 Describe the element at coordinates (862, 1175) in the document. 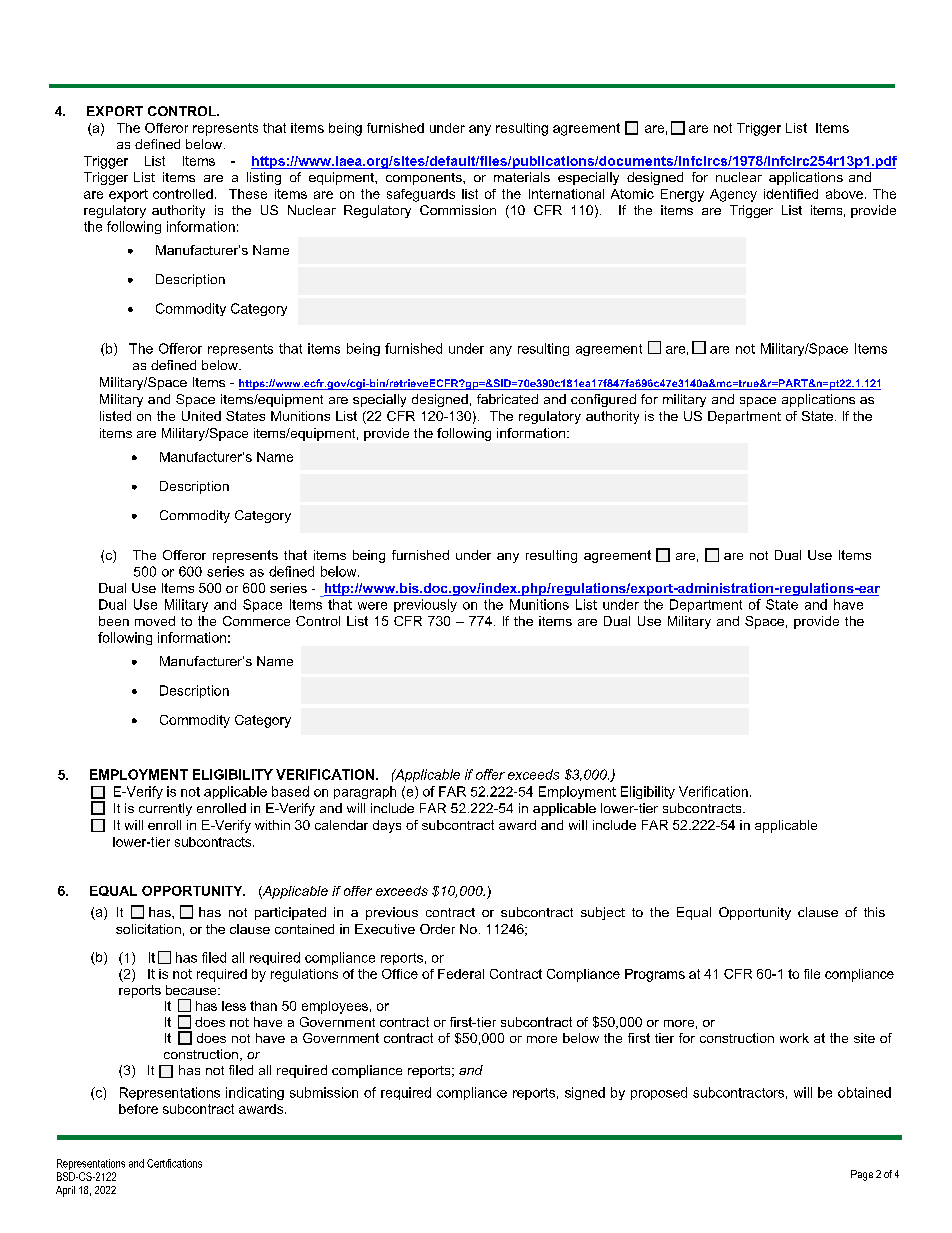

I see `Page` at that location.
